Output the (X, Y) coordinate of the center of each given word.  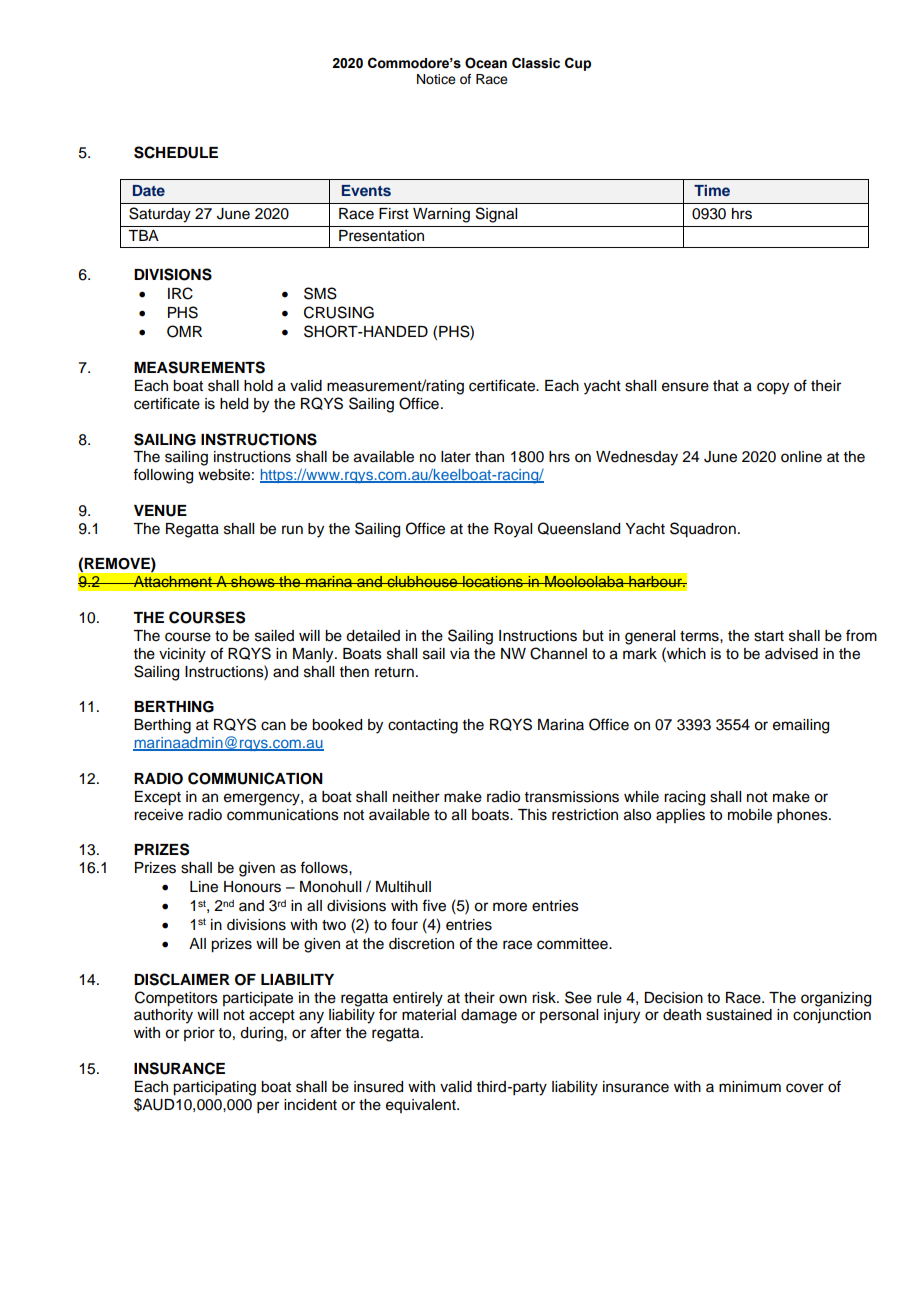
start (769, 636)
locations (493, 581)
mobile (750, 815)
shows (253, 581)
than (489, 457)
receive (158, 815)
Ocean (486, 63)
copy (773, 388)
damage (489, 1016)
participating (214, 1088)
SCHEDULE (176, 152)
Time (712, 190)
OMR (184, 331)
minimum (750, 1086)
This (532, 815)
